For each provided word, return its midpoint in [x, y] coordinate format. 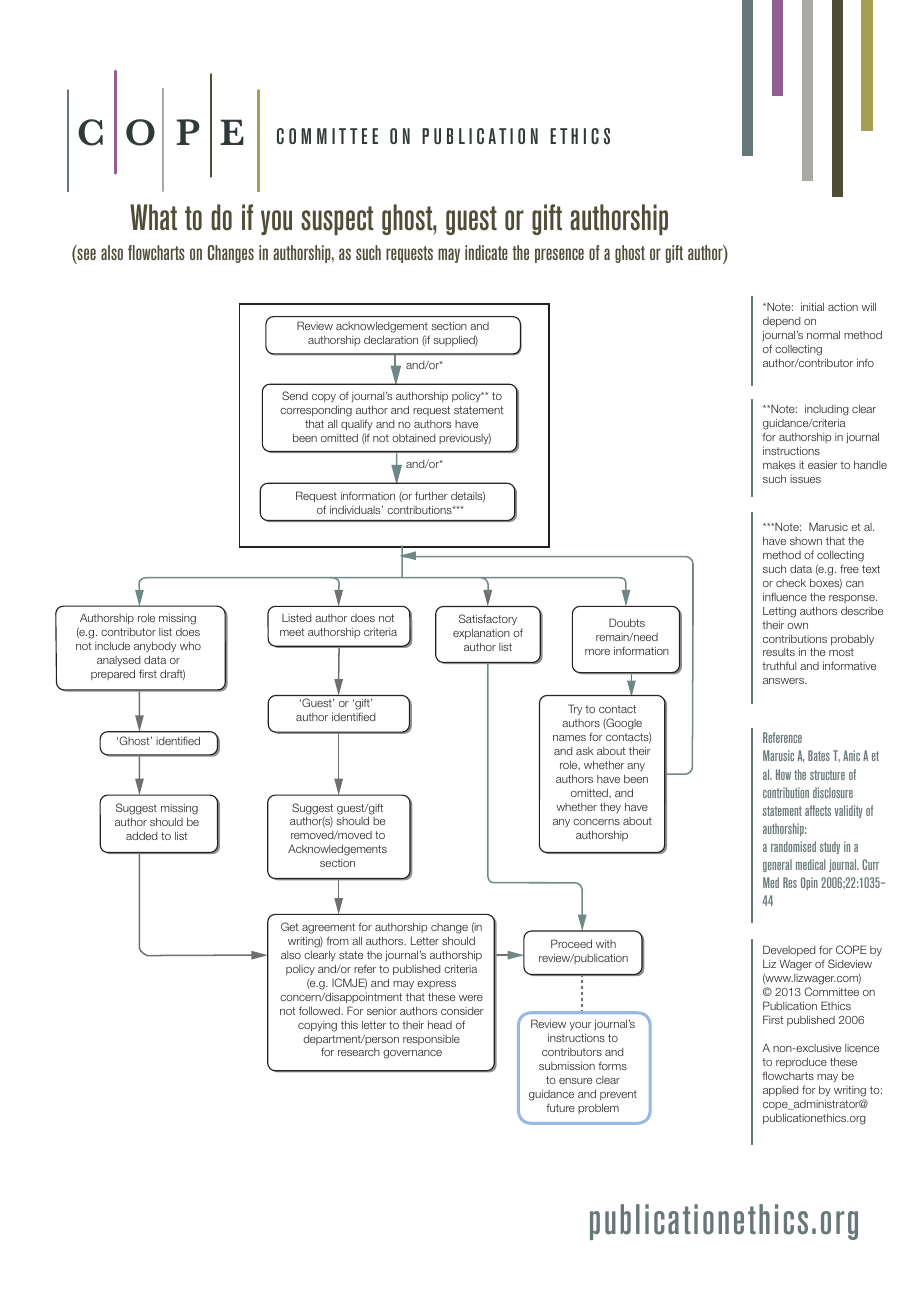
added [142, 835]
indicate [486, 252]
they [610, 808]
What [153, 217]
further [431, 495]
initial [812, 307]
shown [806, 541]
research [359, 1052]
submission [567, 1066]
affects [818, 810]
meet [292, 632]
